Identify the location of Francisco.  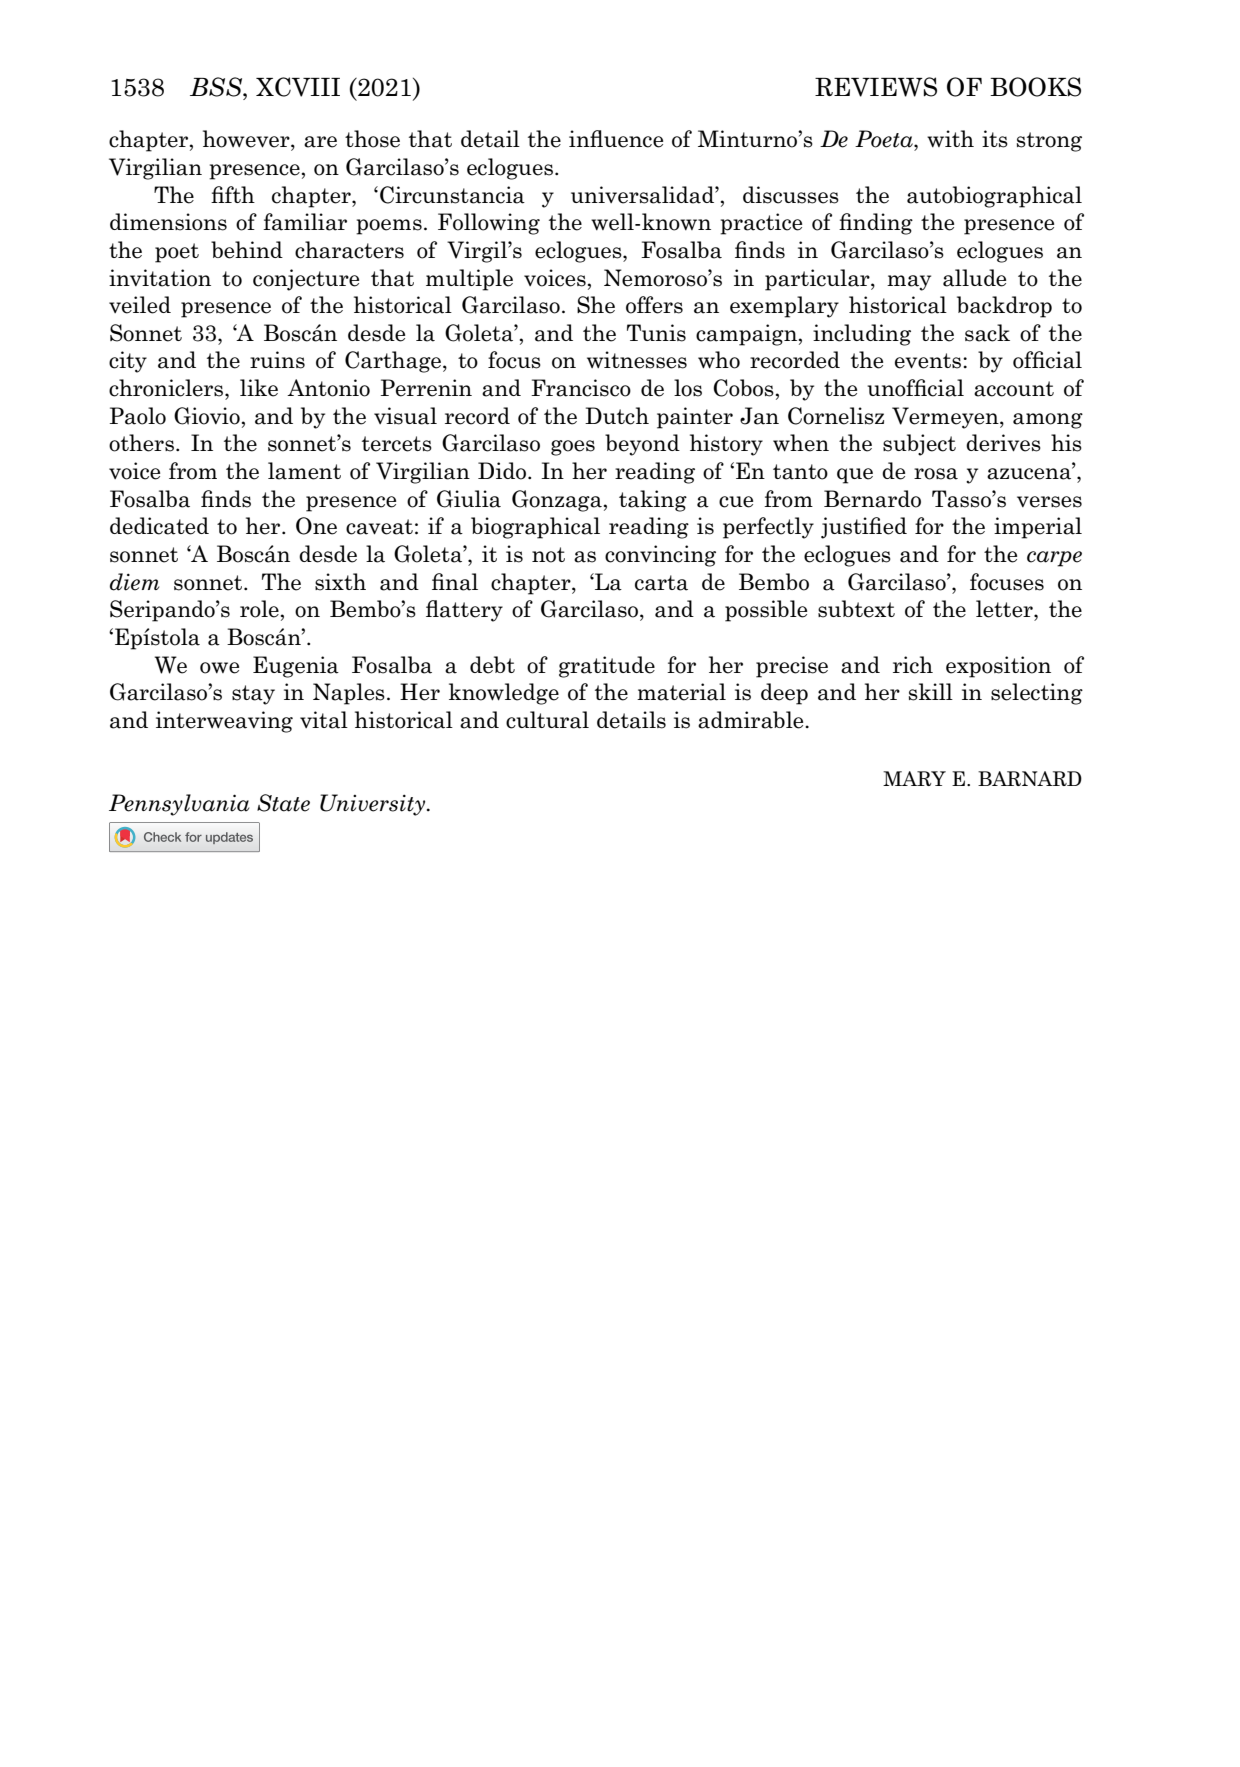
(581, 388).
